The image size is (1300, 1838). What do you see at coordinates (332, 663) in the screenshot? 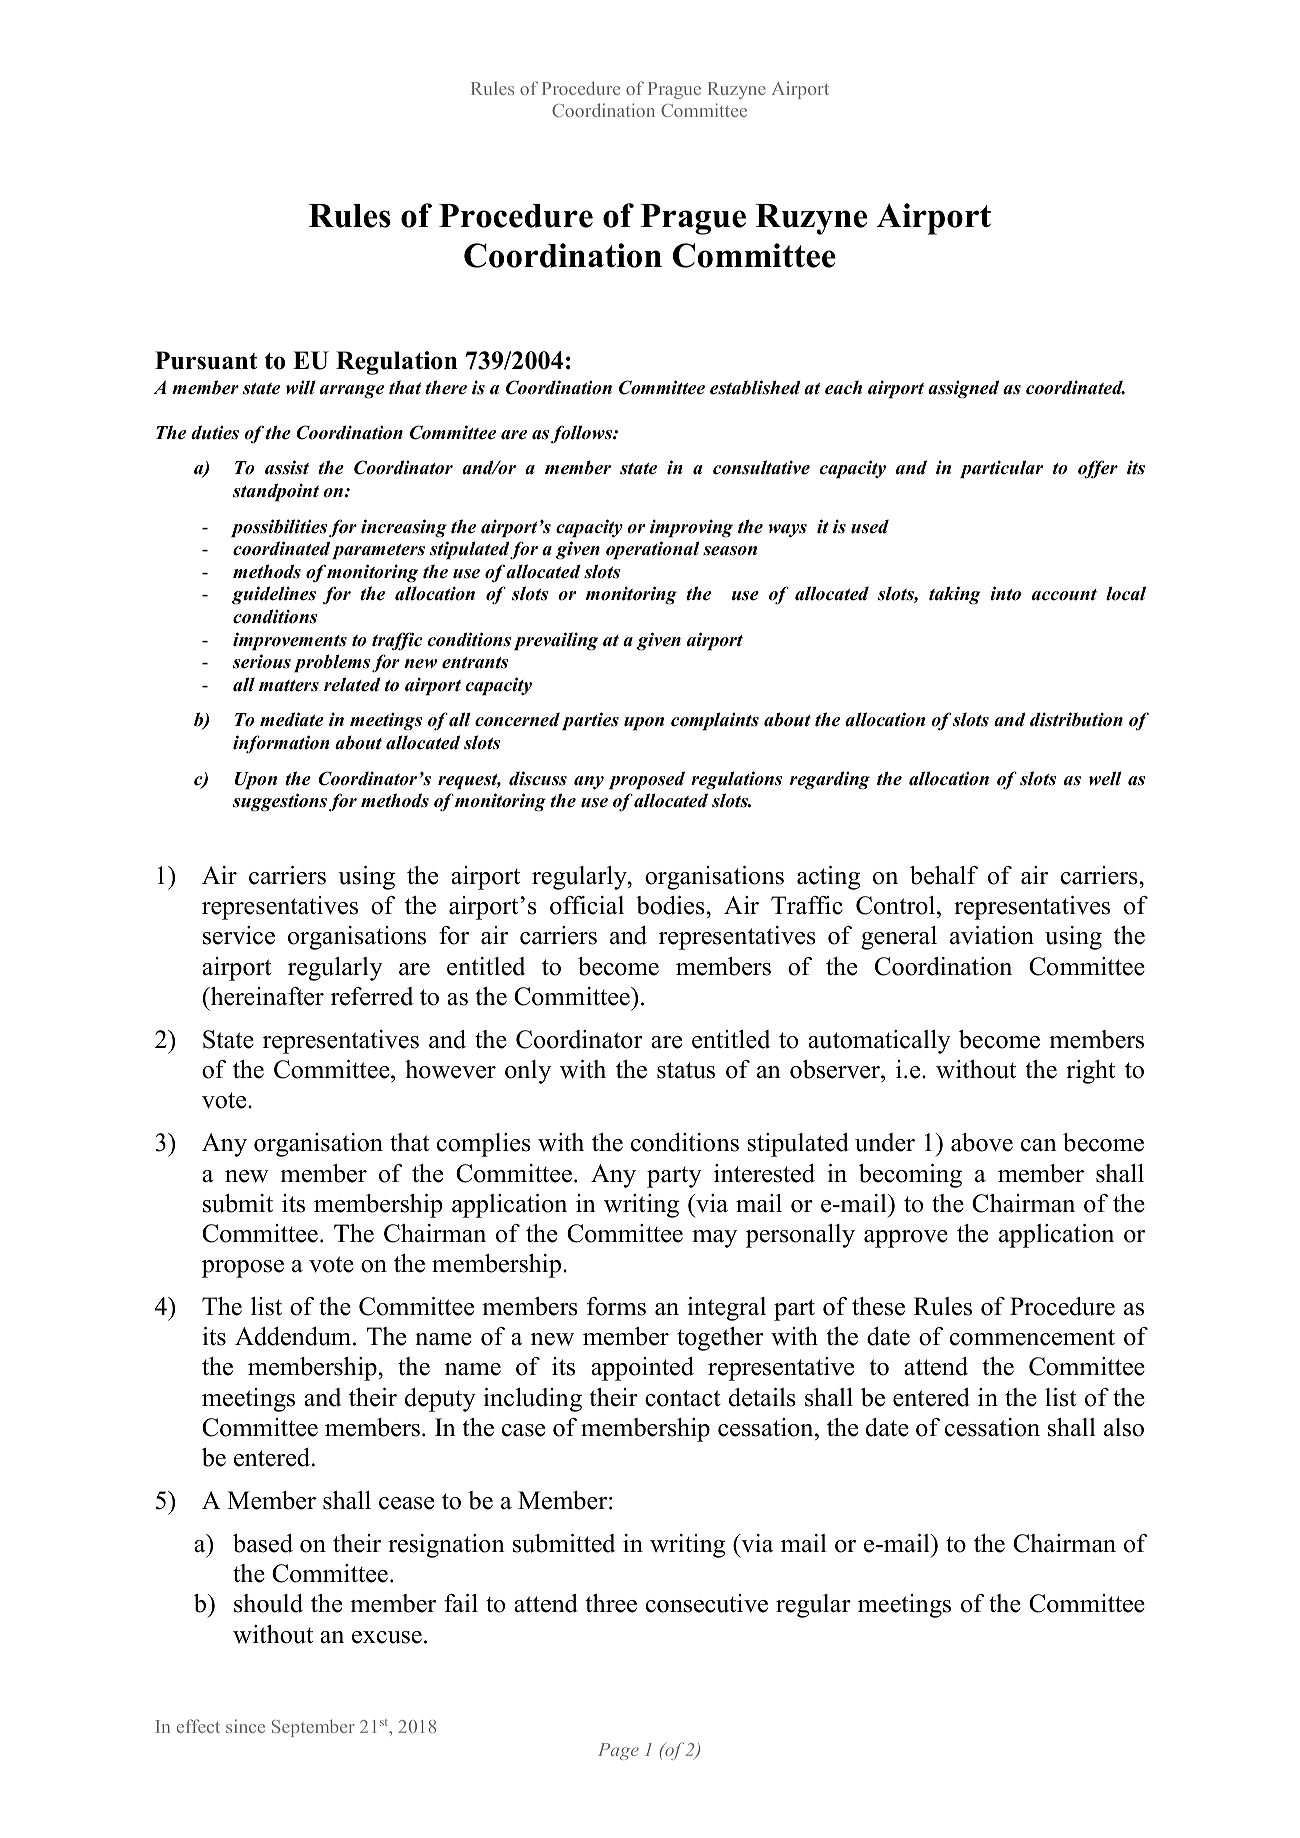
I see `problems` at bounding box center [332, 663].
